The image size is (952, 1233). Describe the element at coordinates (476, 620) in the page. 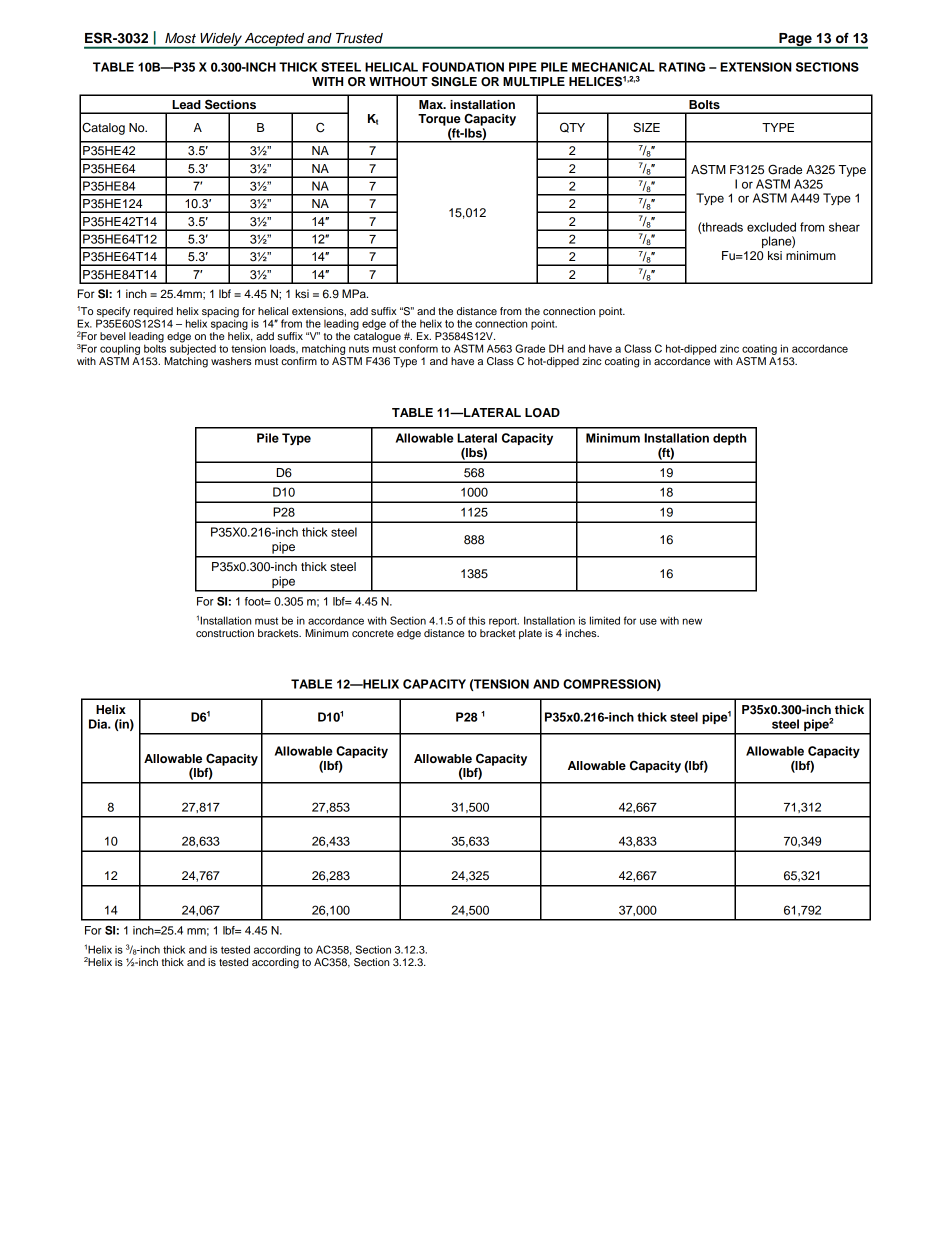

I see `this` at that location.
